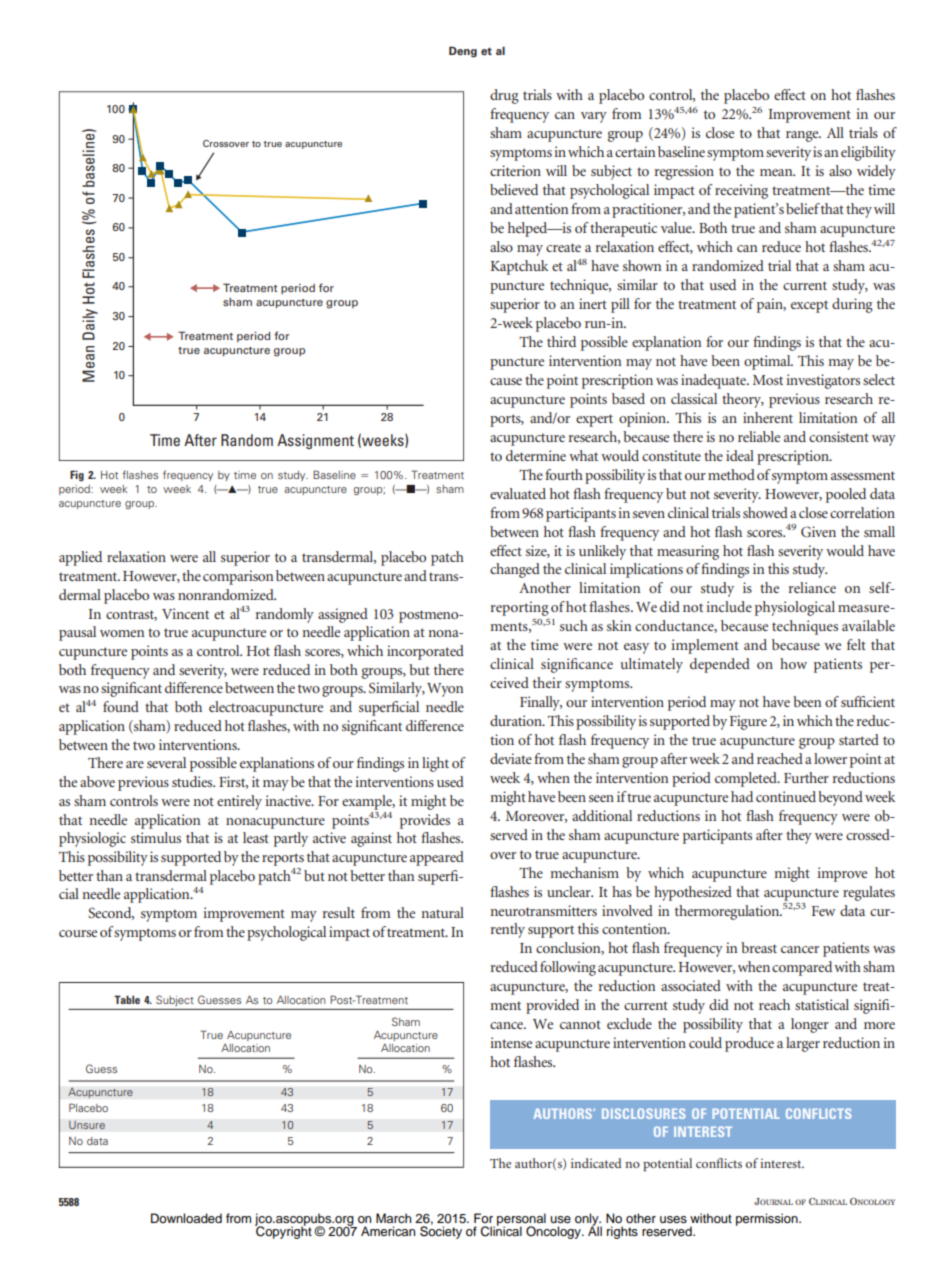 Image resolution: width=952 pixels, height=1275 pixels. Describe the element at coordinates (786, 796) in the screenshot. I see `continued` at that location.
